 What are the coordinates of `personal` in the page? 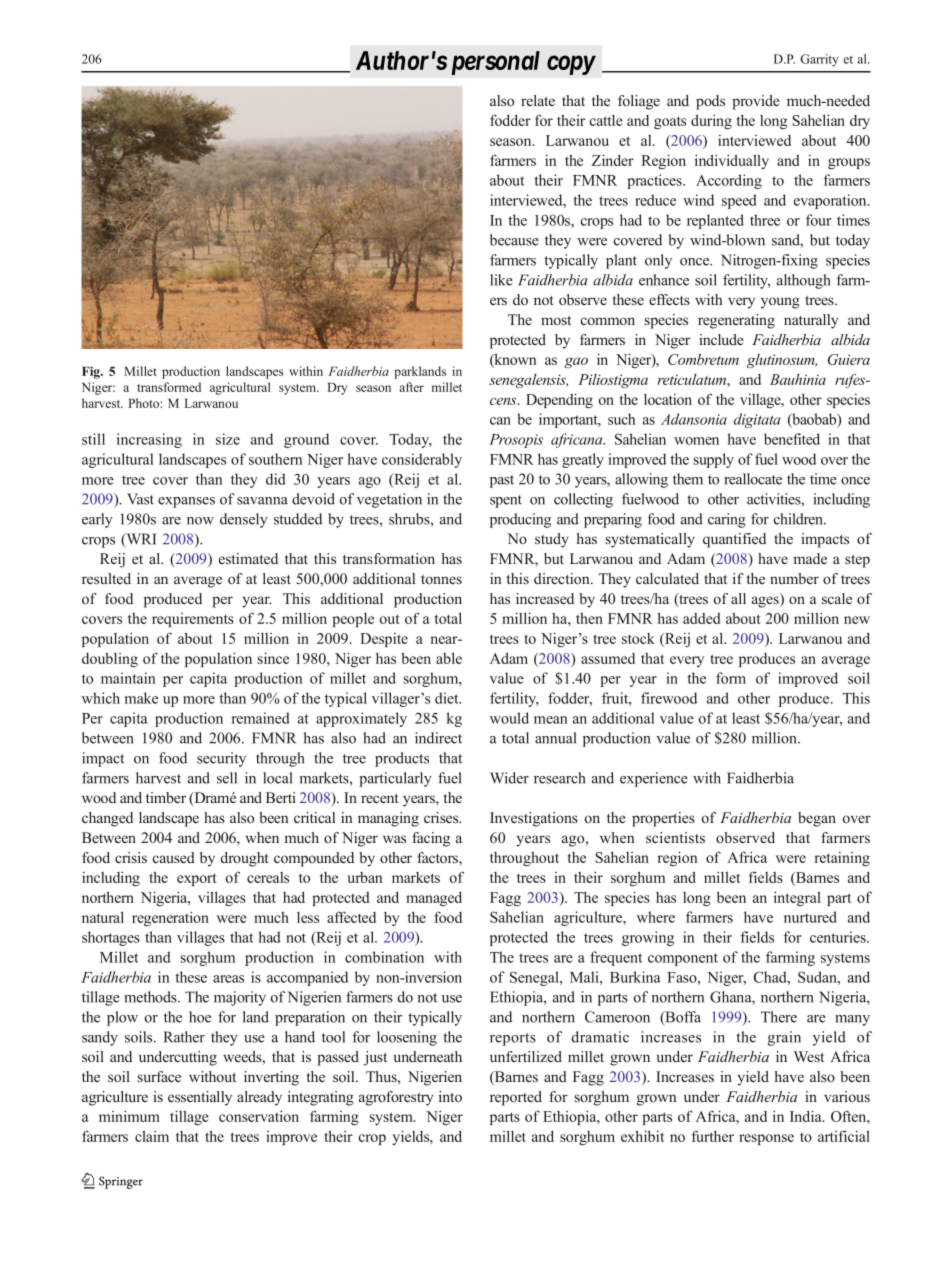 It's located at (495, 63).
